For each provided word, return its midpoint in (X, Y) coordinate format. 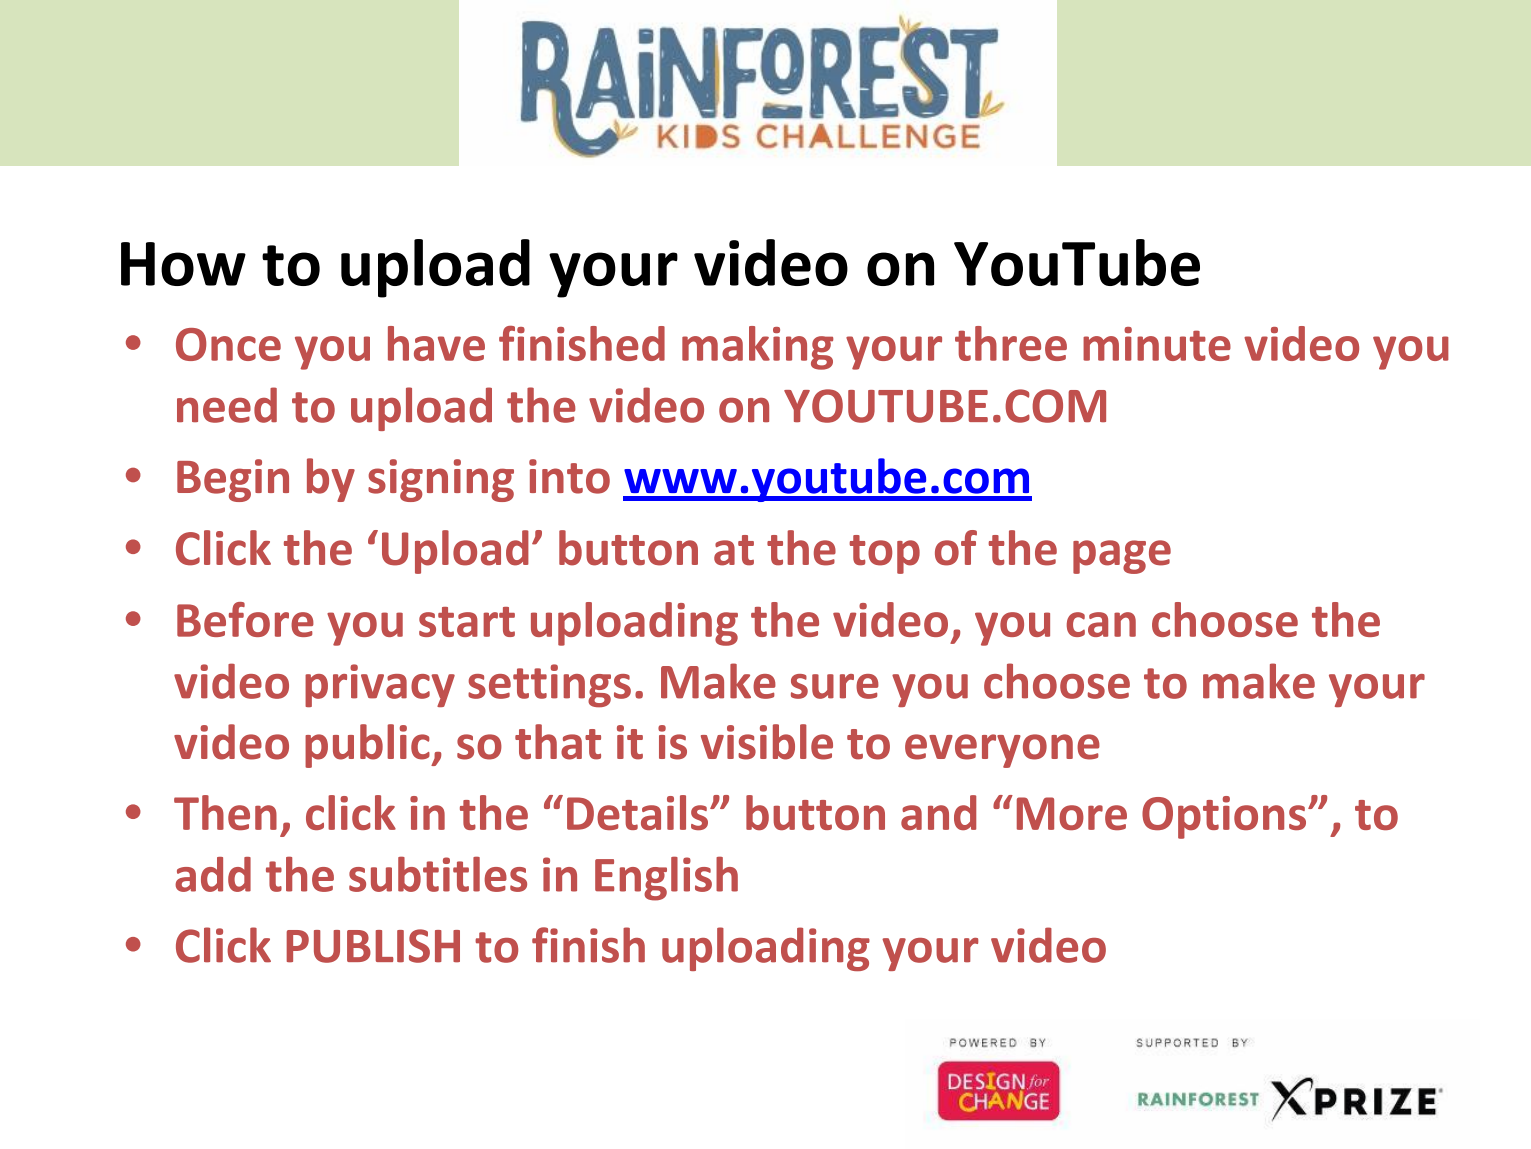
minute (1157, 344)
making (757, 348)
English (666, 878)
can (1101, 624)
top (884, 554)
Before (245, 619)
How (183, 264)
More (1072, 813)
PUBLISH (373, 946)
